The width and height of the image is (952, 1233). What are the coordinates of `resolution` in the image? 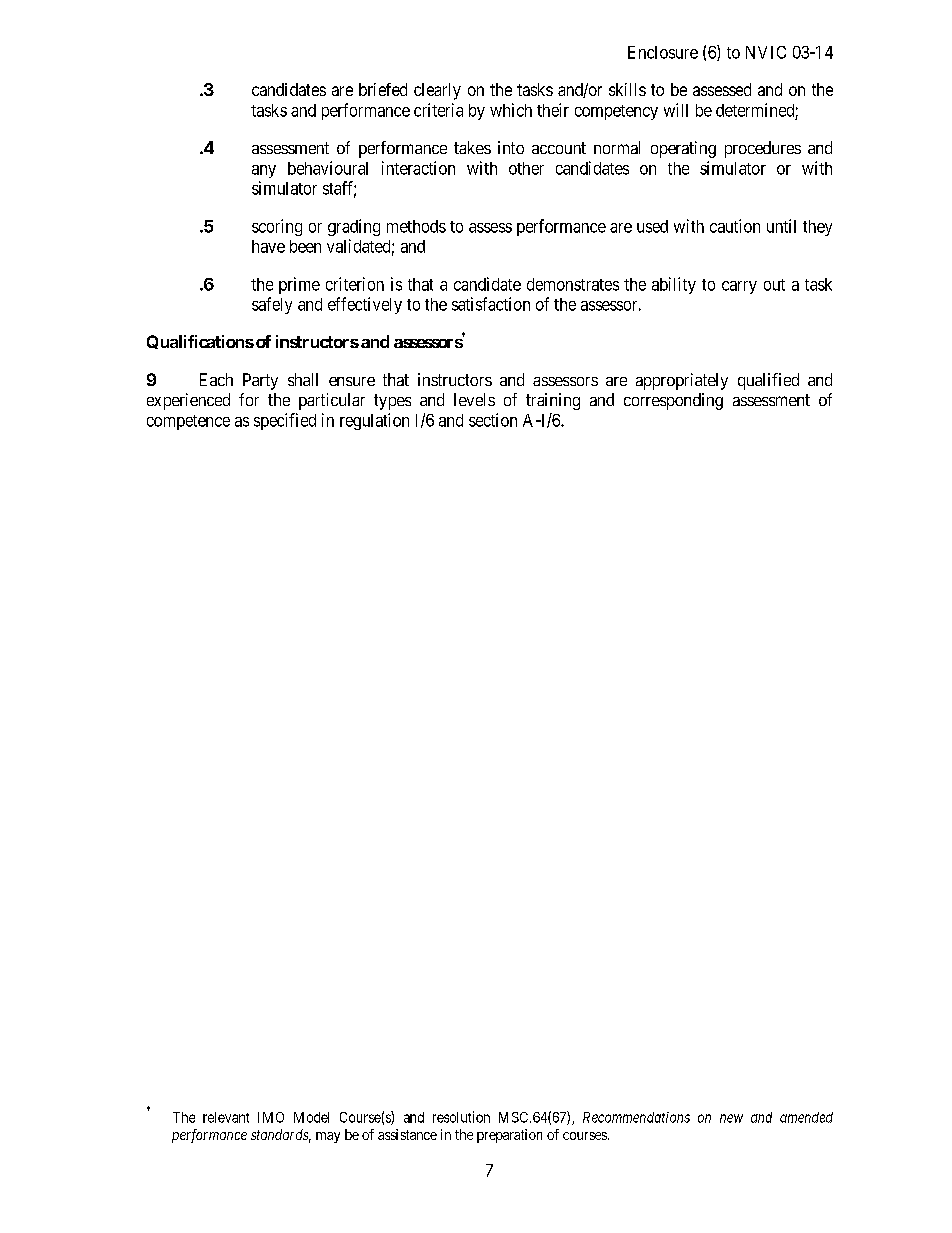 It's located at (461, 1117).
